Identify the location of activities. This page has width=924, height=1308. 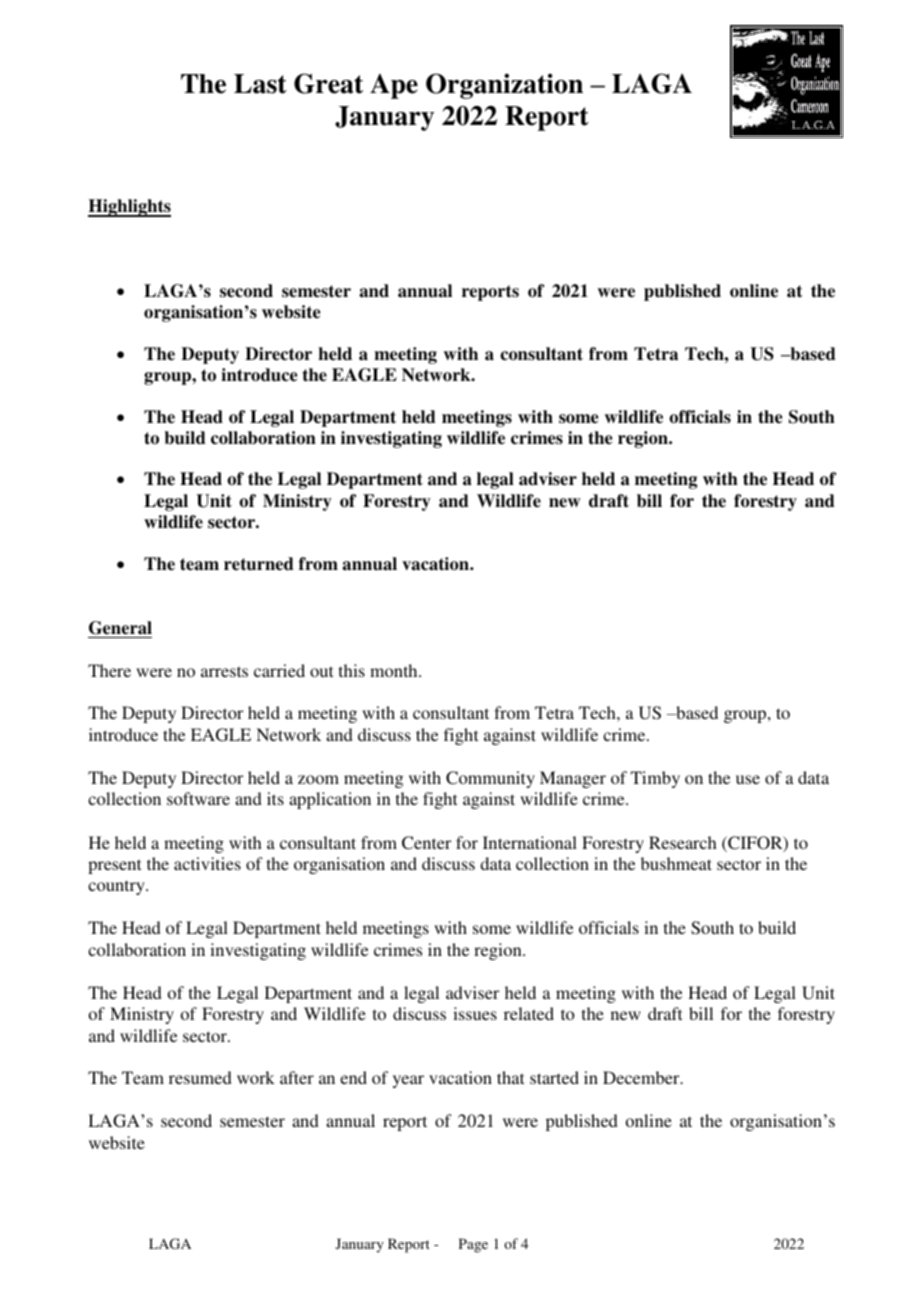
(207, 863).
